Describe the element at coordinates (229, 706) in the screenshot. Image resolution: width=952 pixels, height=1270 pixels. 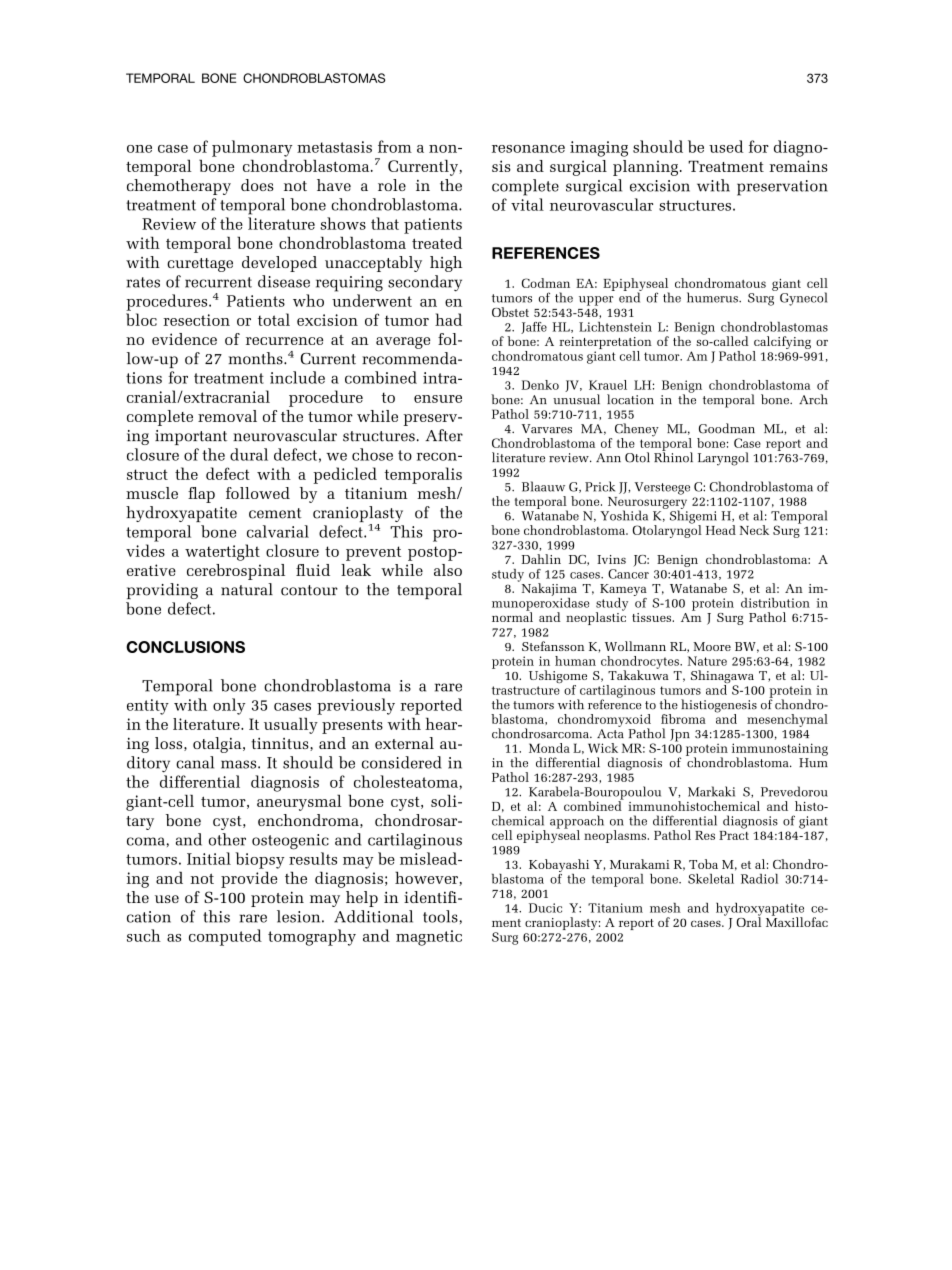
I see `only` at that location.
